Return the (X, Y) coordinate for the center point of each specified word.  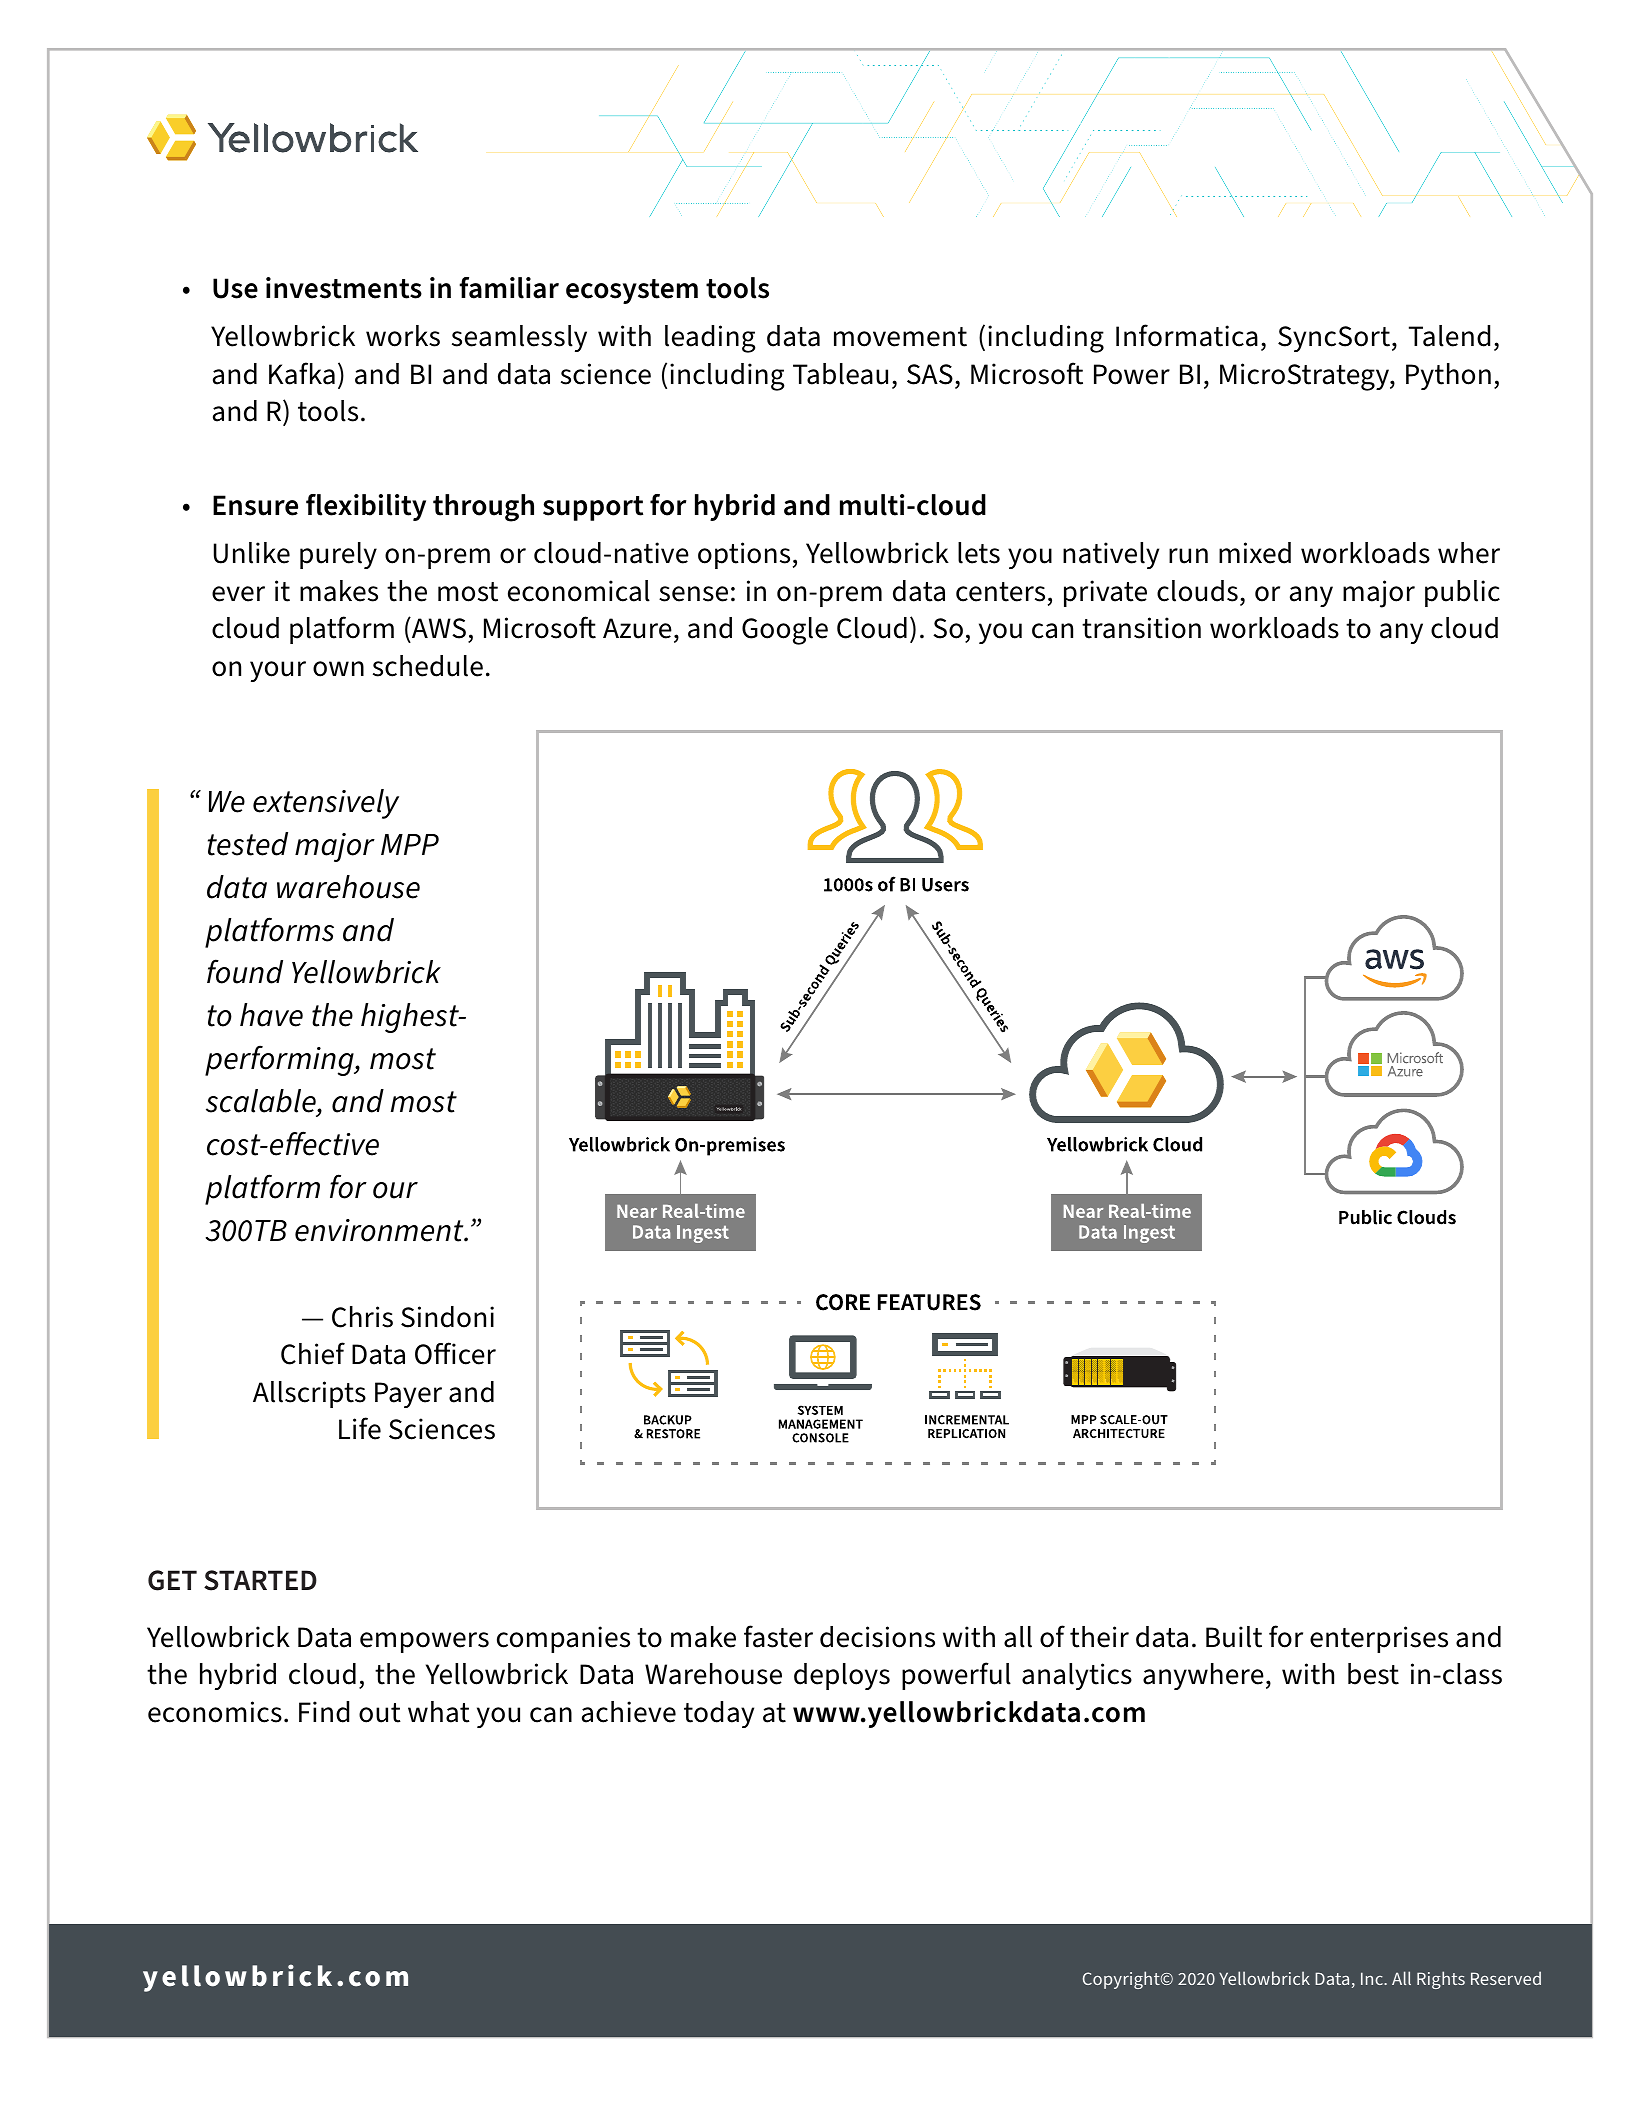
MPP (410, 844)
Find (324, 1712)
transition (1141, 628)
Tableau (840, 374)
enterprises (1379, 1639)
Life (360, 1428)
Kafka (302, 373)
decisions (877, 1637)
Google (785, 631)
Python (1448, 376)
